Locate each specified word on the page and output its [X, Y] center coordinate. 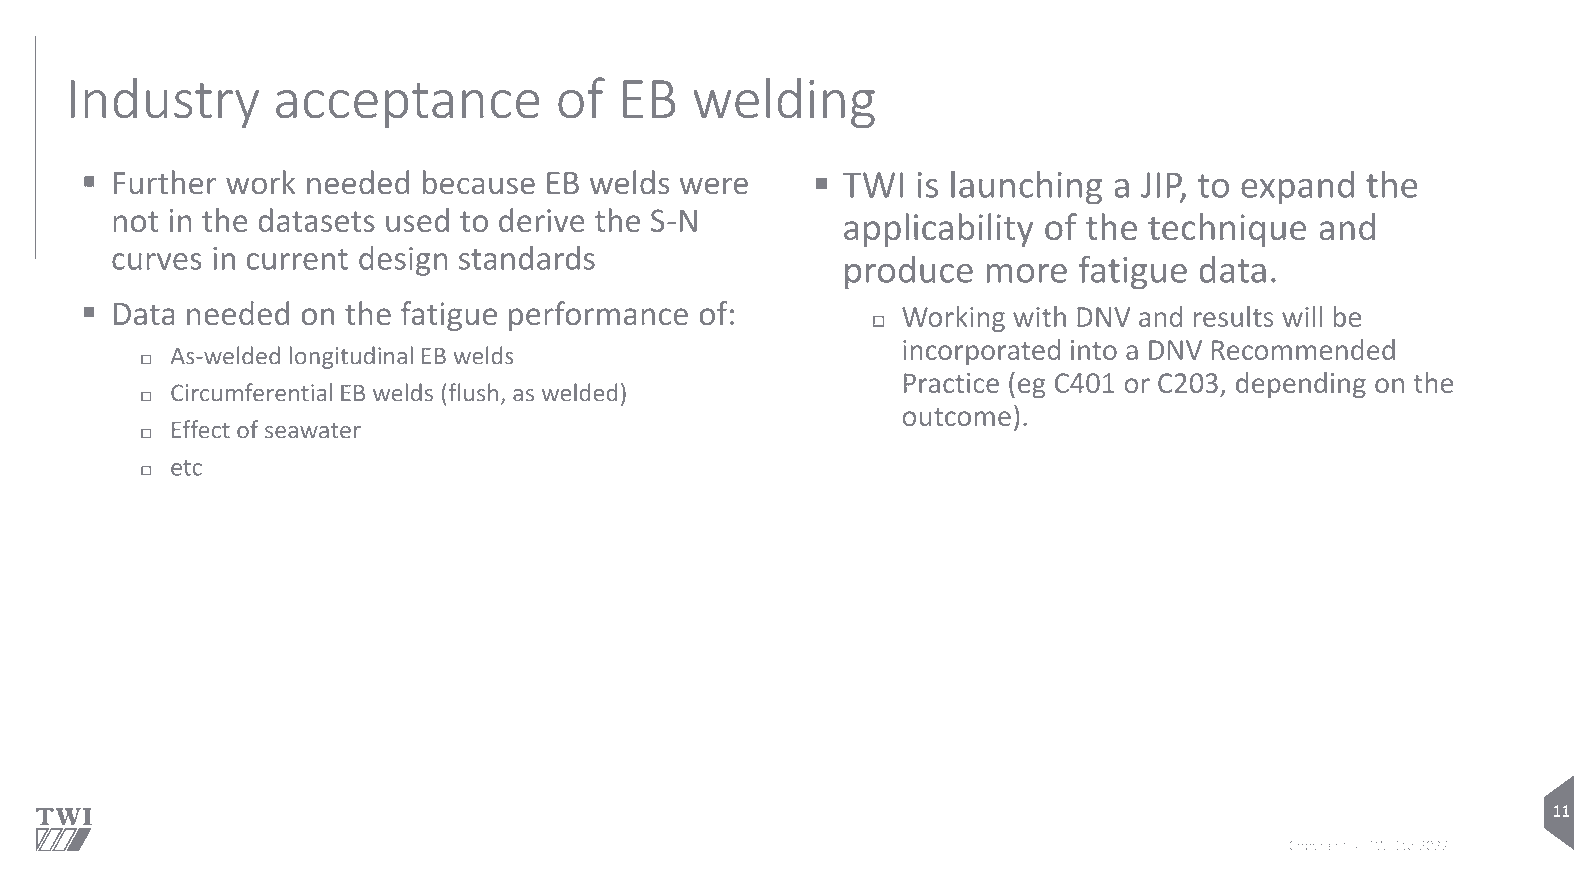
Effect [201, 429]
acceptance [408, 106]
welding [784, 103]
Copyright [1318, 846]
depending [1301, 385]
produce [909, 273]
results [1233, 316]
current [297, 259]
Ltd [1405, 845]
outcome [957, 417]
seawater [313, 431]
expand [1297, 188]
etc [186, 468]
